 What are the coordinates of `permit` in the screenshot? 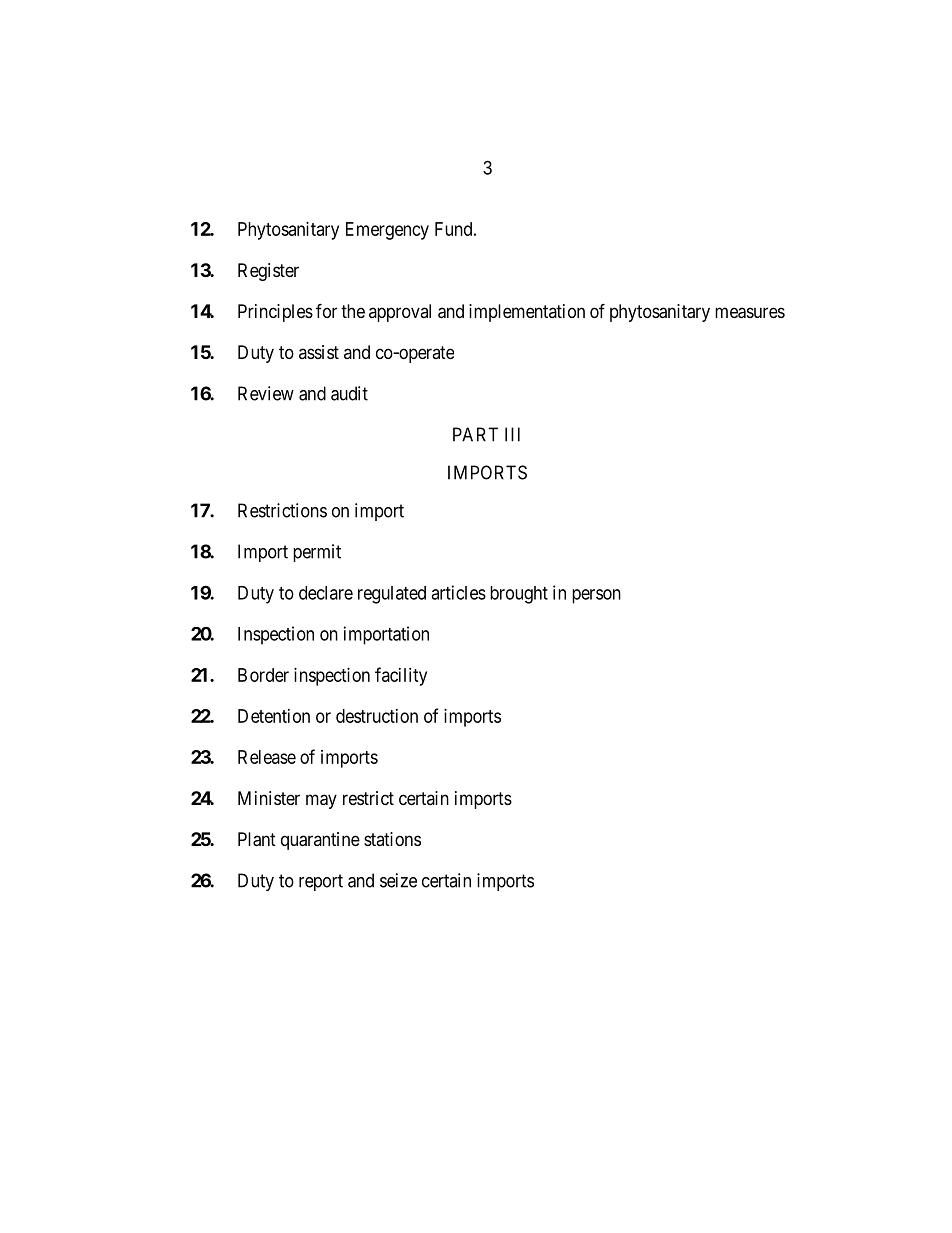 It's located at (317, 553).
